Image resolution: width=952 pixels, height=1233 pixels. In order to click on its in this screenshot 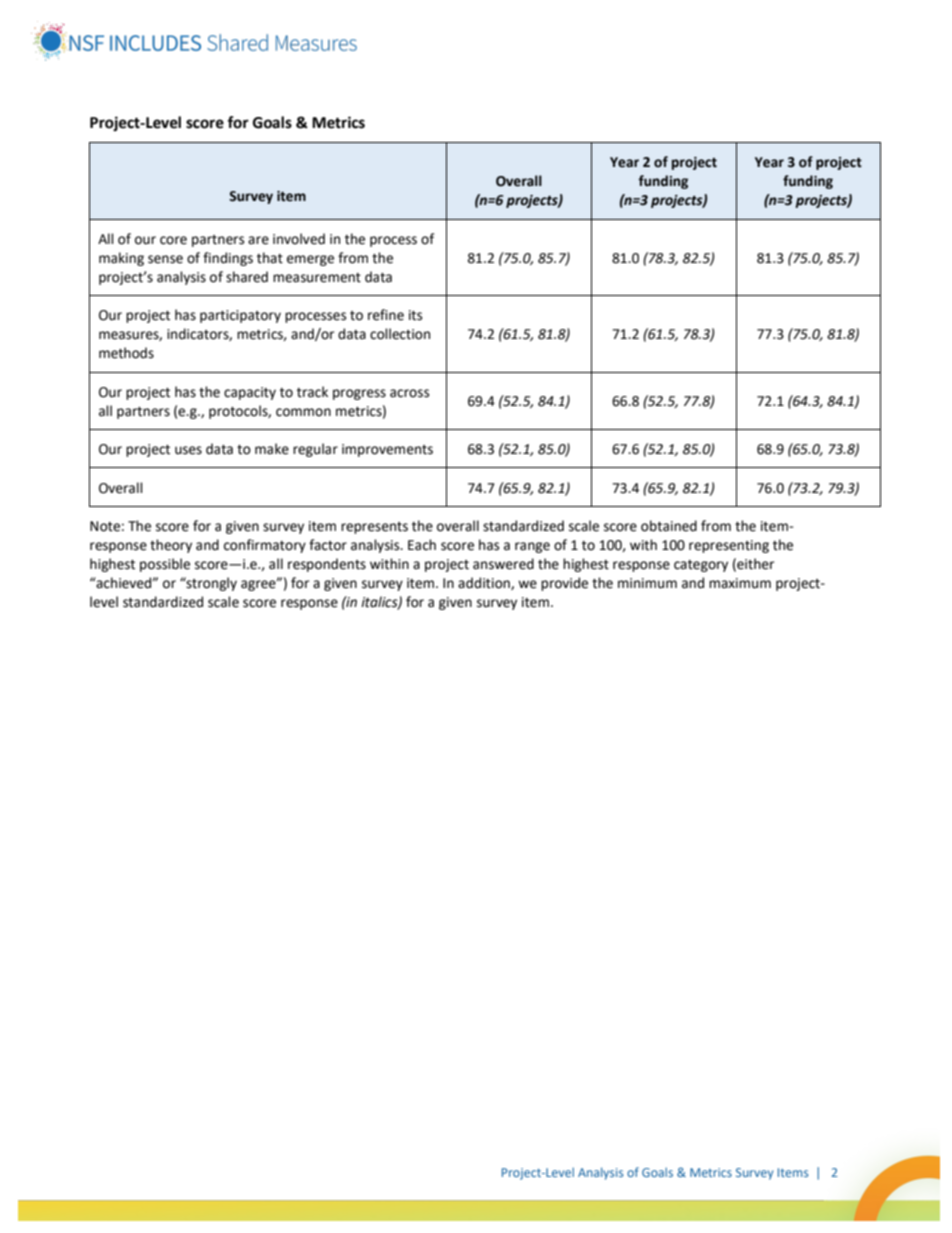, I will do `click(415, 315)`.
